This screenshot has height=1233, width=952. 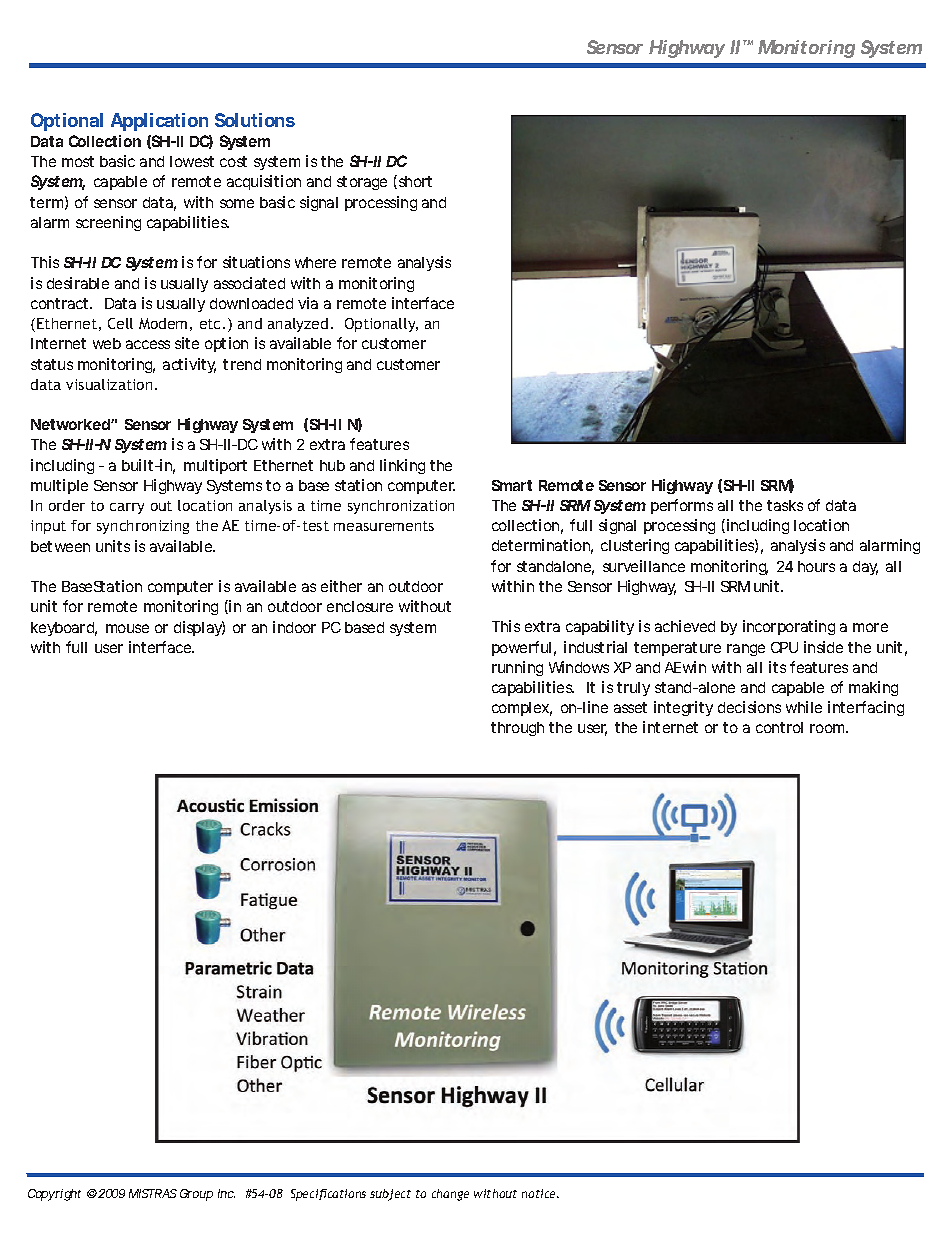 I want to click on lowest, so click(x=192, y=161).
